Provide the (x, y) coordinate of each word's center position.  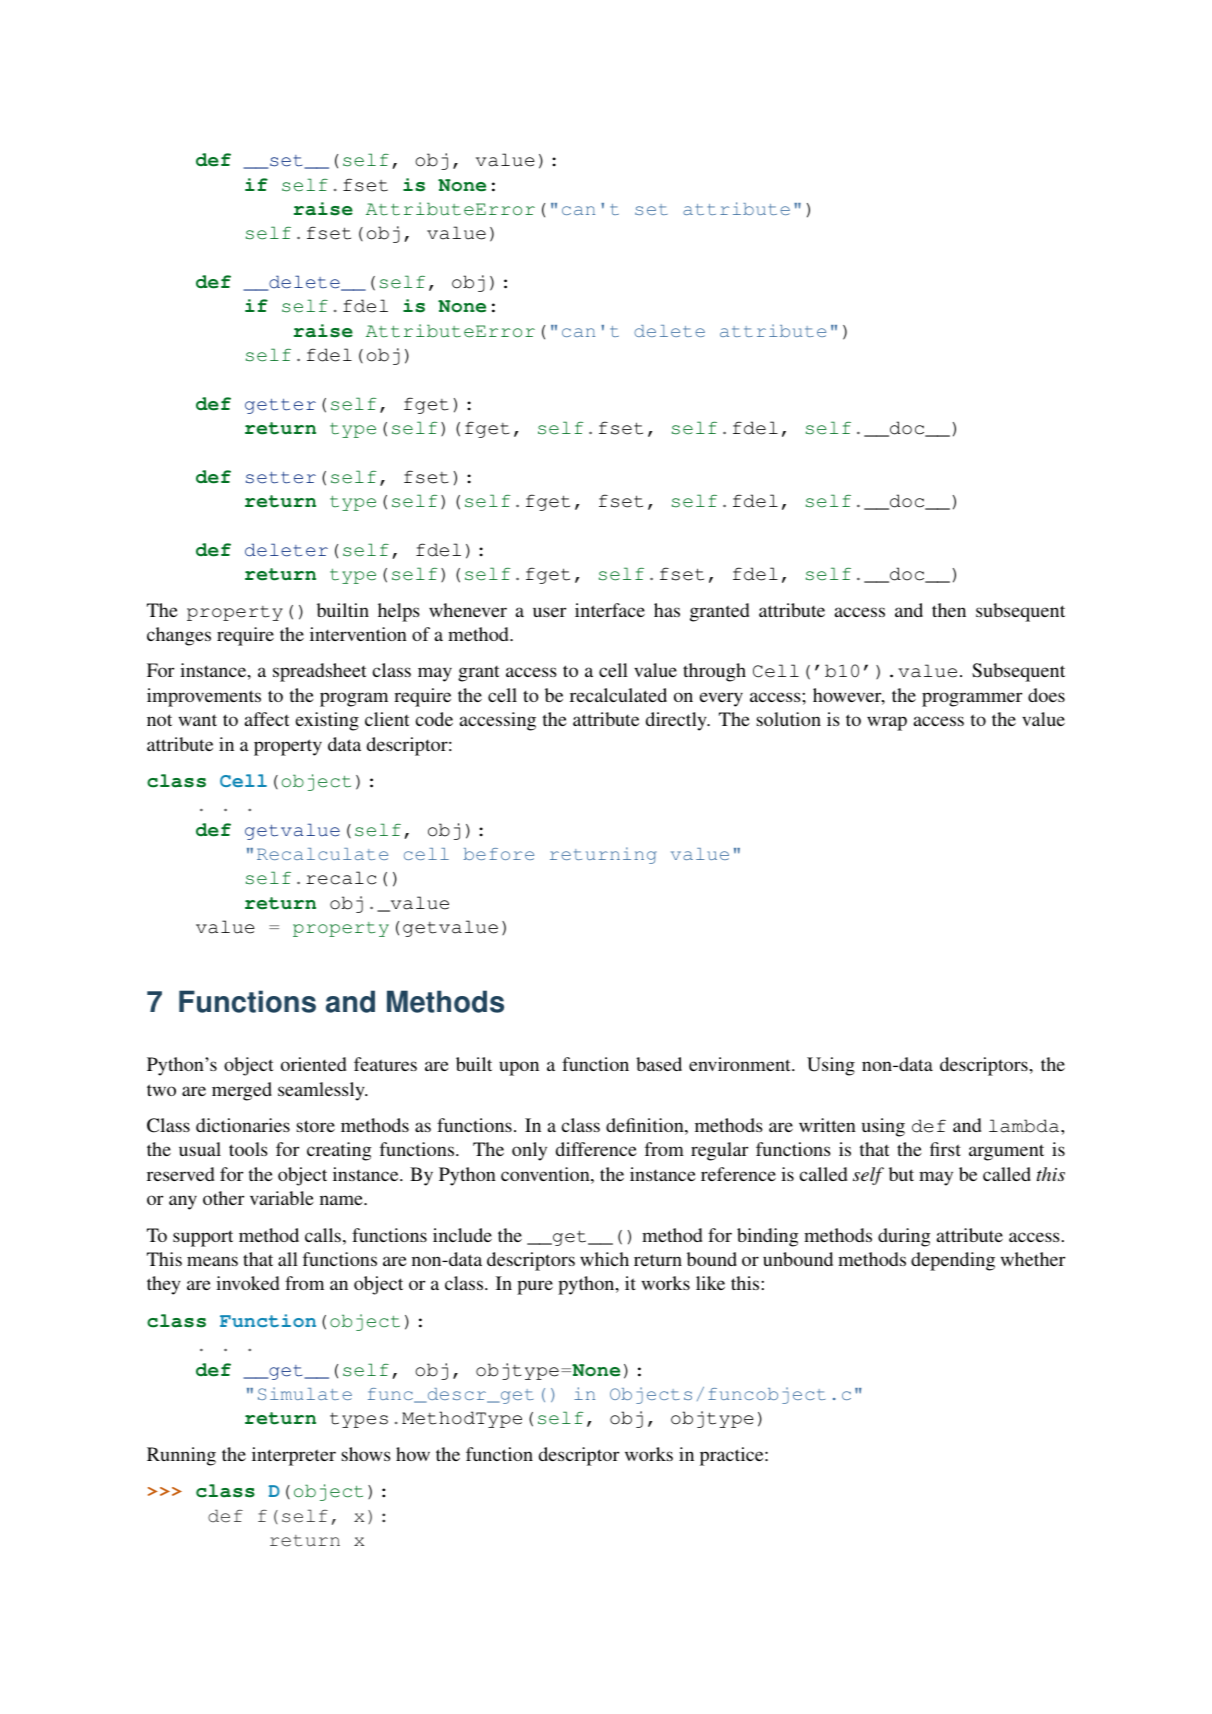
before (498, 854)
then (949, 610)
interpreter (294, 1456)
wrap (887, 723)
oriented (313, 1064)
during (904, 1237)
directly (677, 721)
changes (179, 636)
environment (741, 1064)
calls (323, 1235)
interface (610, 610)
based (659, 1064)
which (604, 1259)
